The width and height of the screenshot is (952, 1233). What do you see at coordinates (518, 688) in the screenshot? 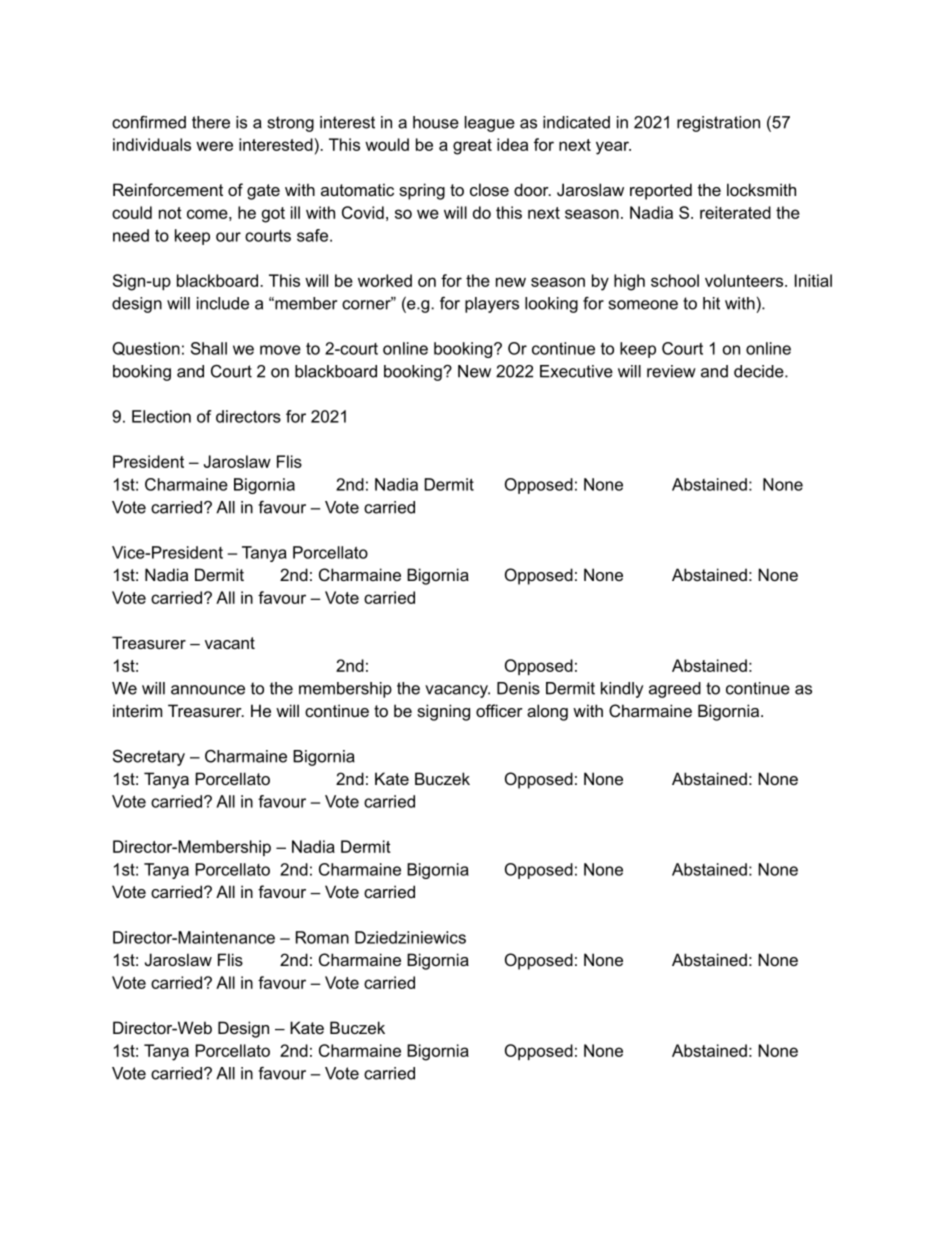
I see `Denis` at bounding box center [518, 688].
